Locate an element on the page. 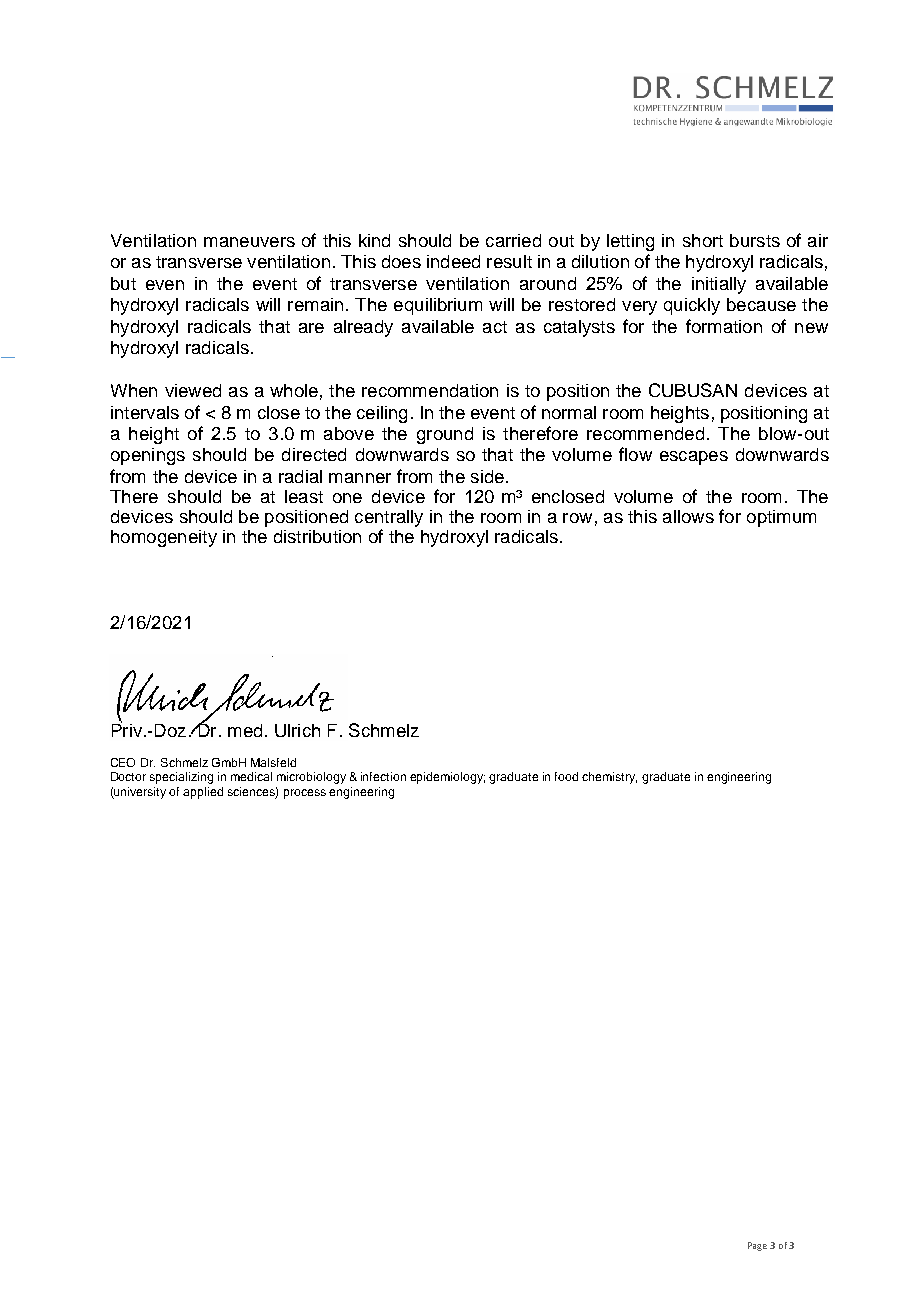 The height and width of the image is (1309, 924). optimum is located at coordinates (781, 518).
